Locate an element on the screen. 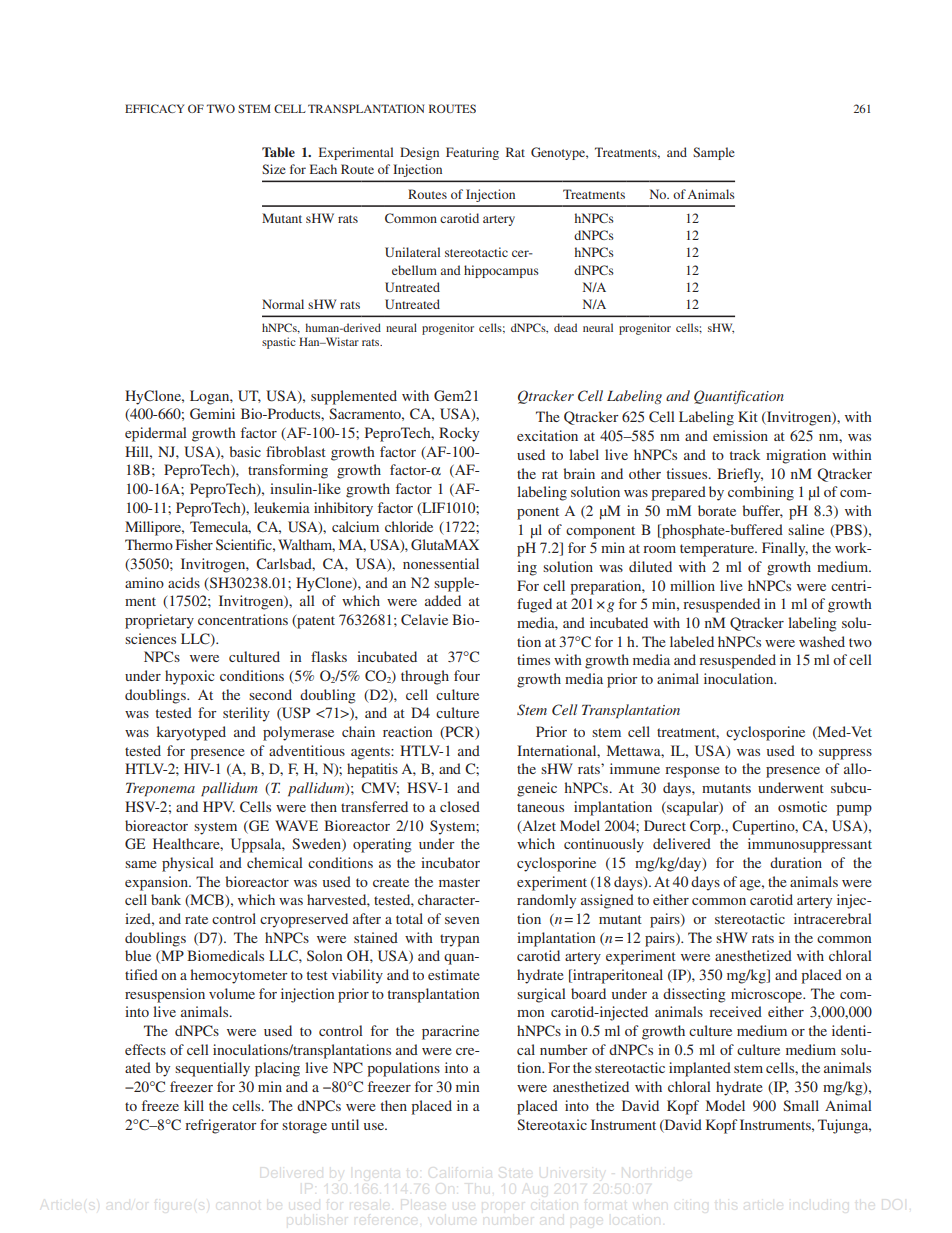  Featuring is located at coordinates (472, 153).
